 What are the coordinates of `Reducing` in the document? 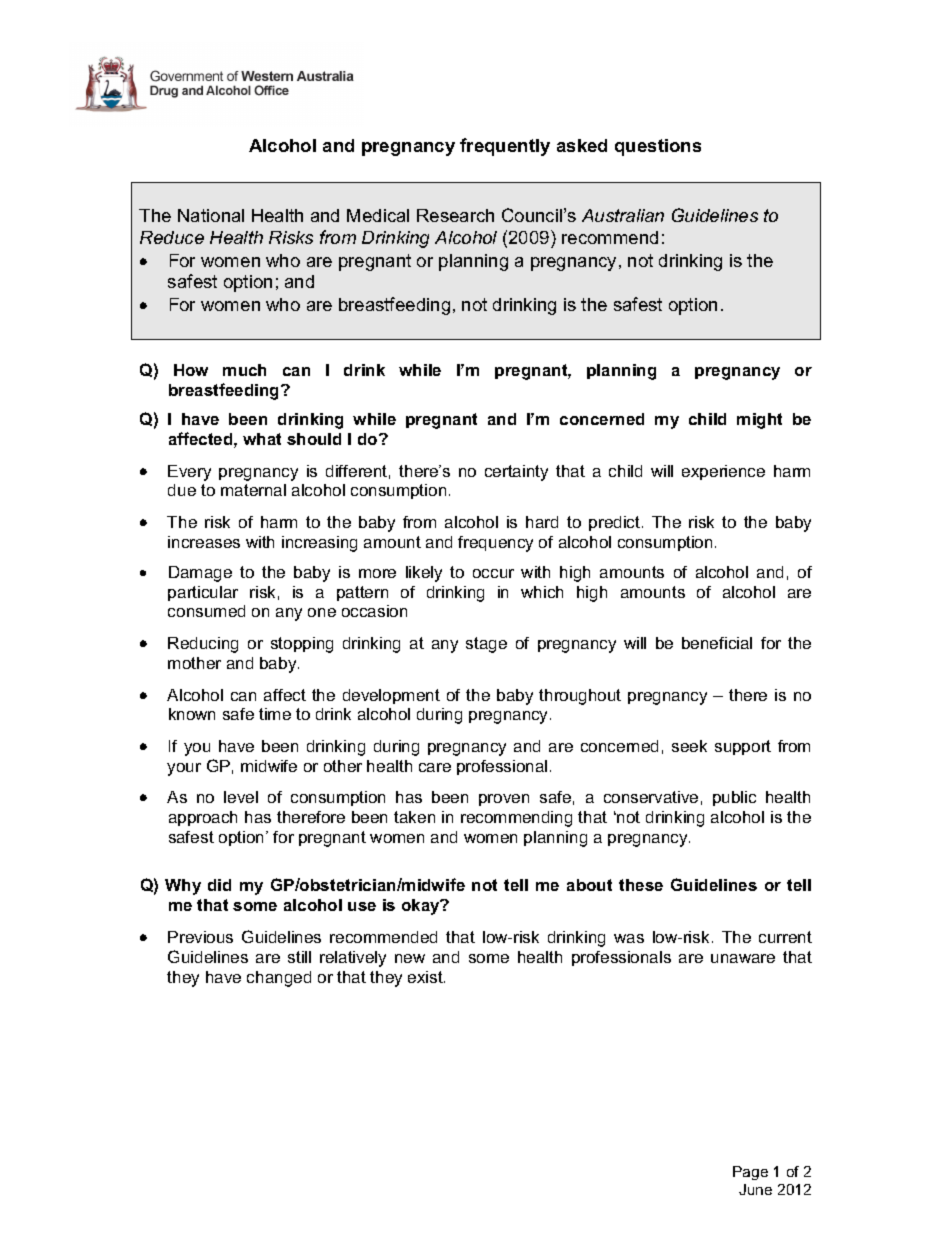 It's located at (203, 645).
